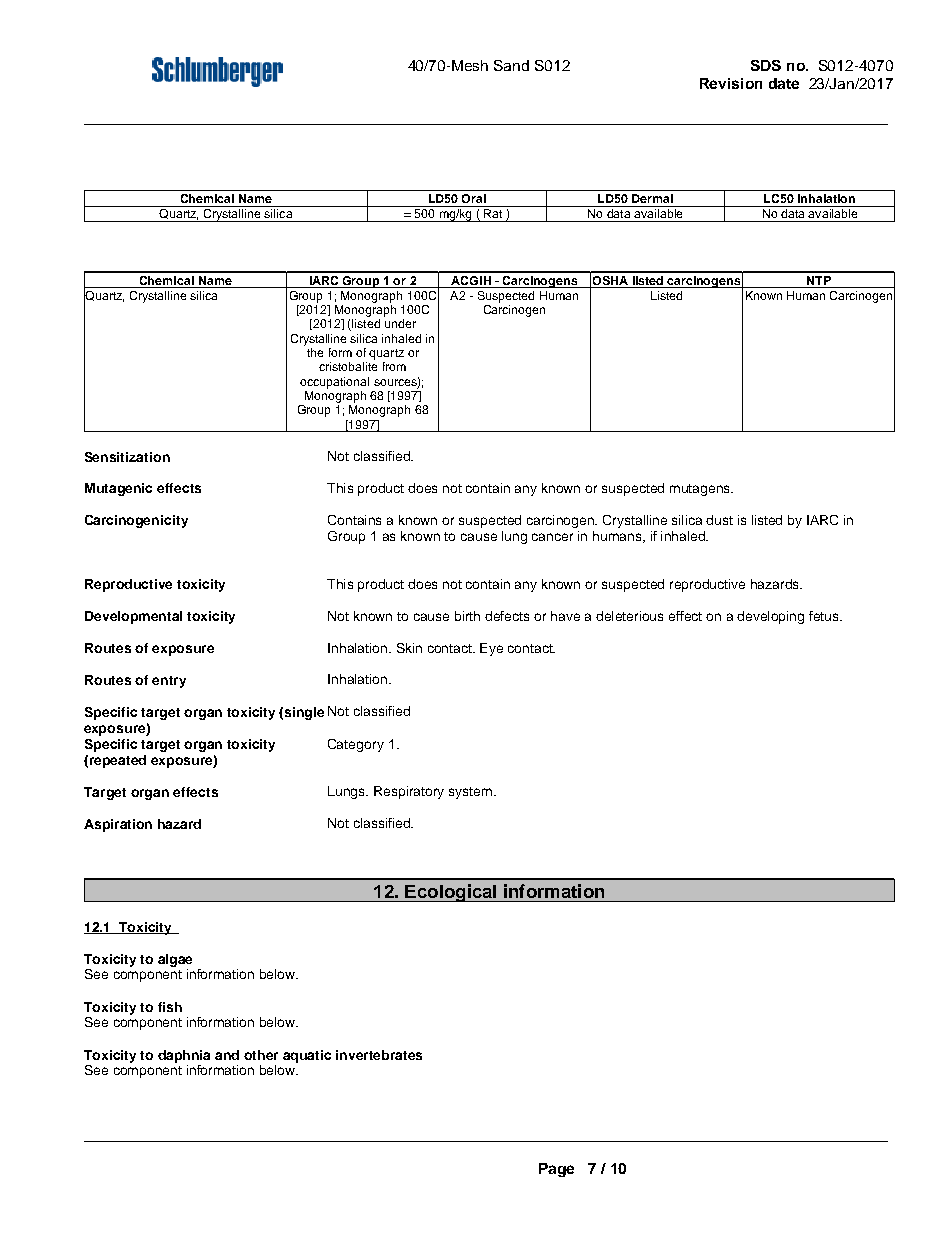  What do you see at coordinates (784, 83) in the document?
I see `date` at bounding box center [784, 83].
